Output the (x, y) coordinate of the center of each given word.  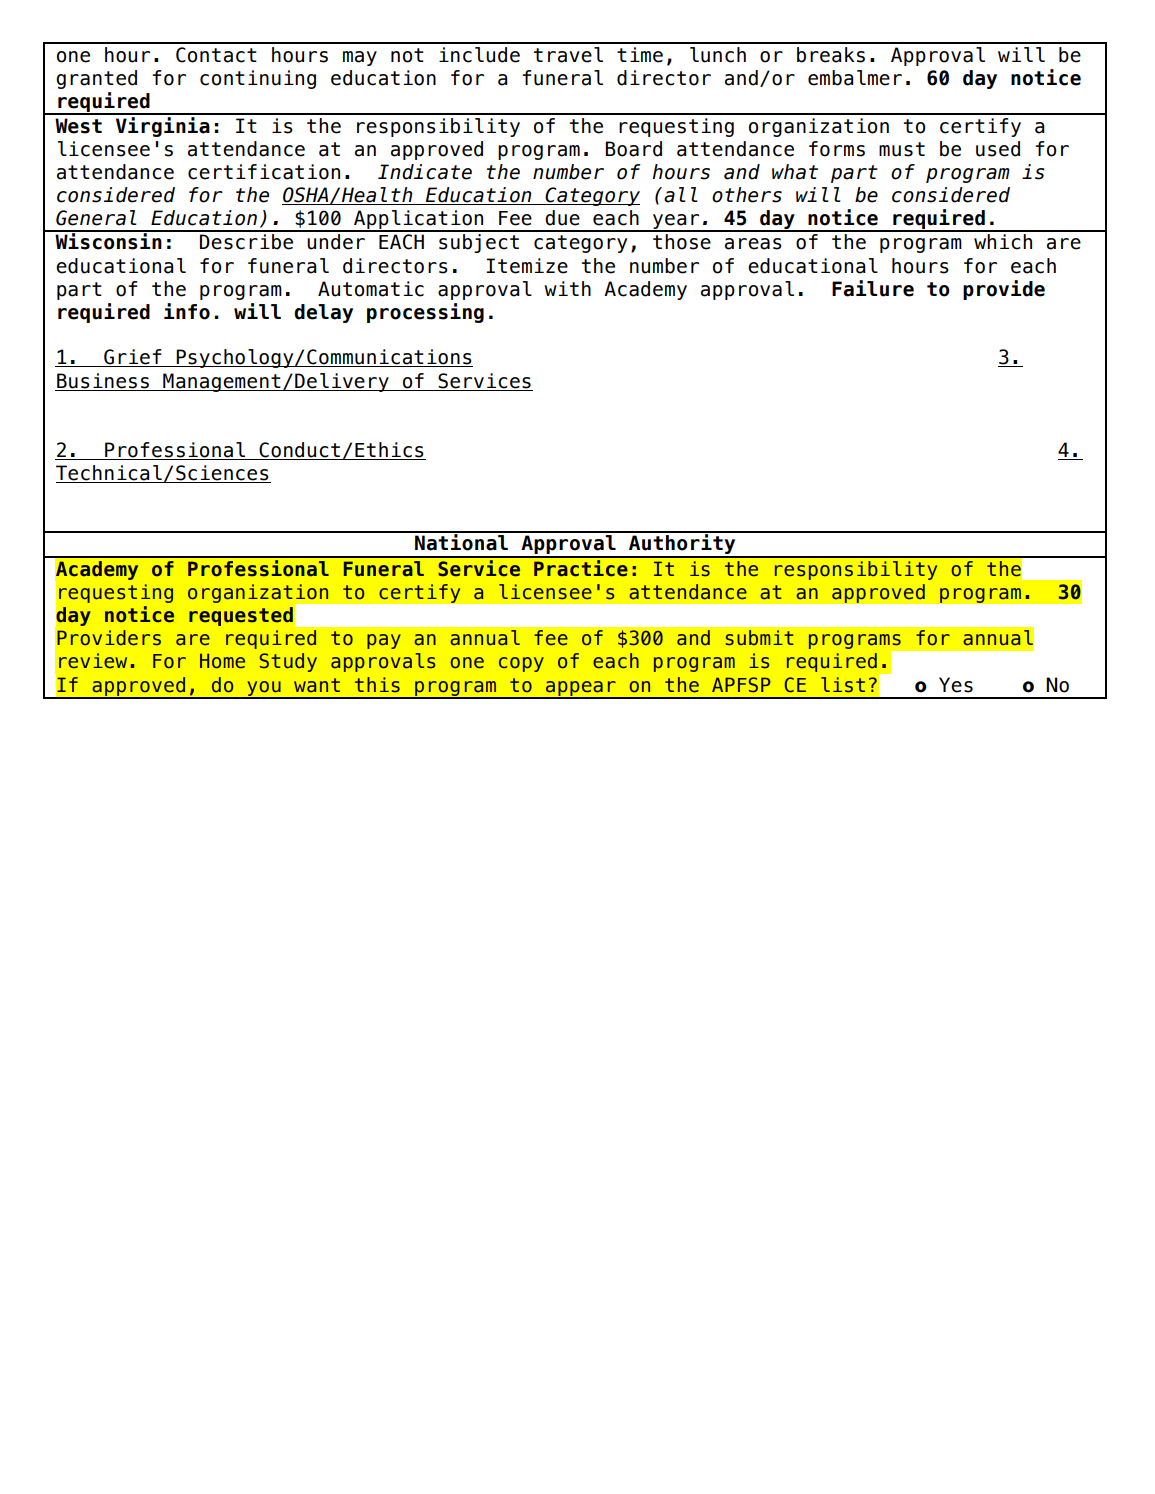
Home (222, 661)
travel (568, 55)
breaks (831, 55)
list (843, 685)
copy (521, 664)
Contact (216, 55)
